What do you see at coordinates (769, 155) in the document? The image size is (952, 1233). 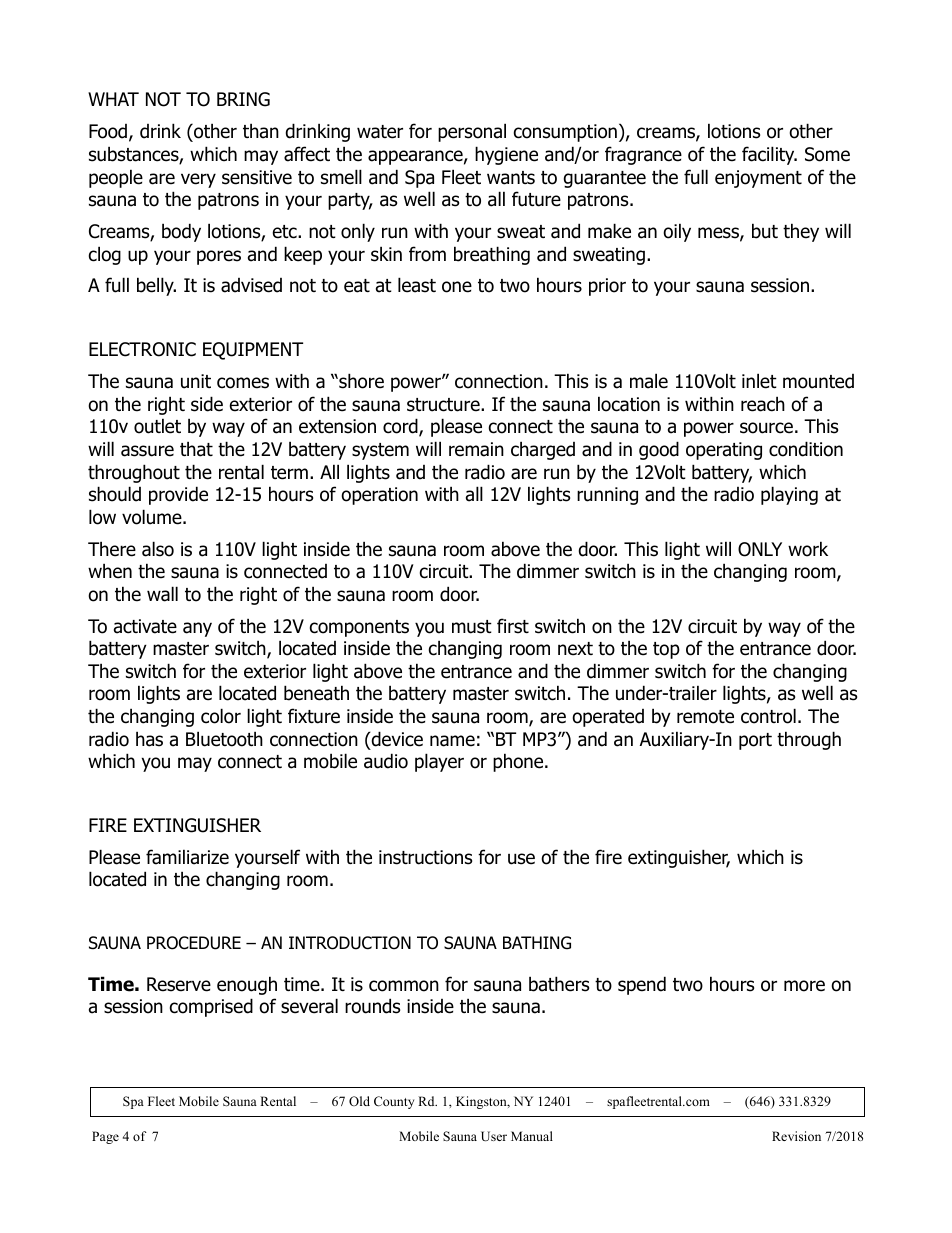 I see `facility` at bounding box center [769, 155].
